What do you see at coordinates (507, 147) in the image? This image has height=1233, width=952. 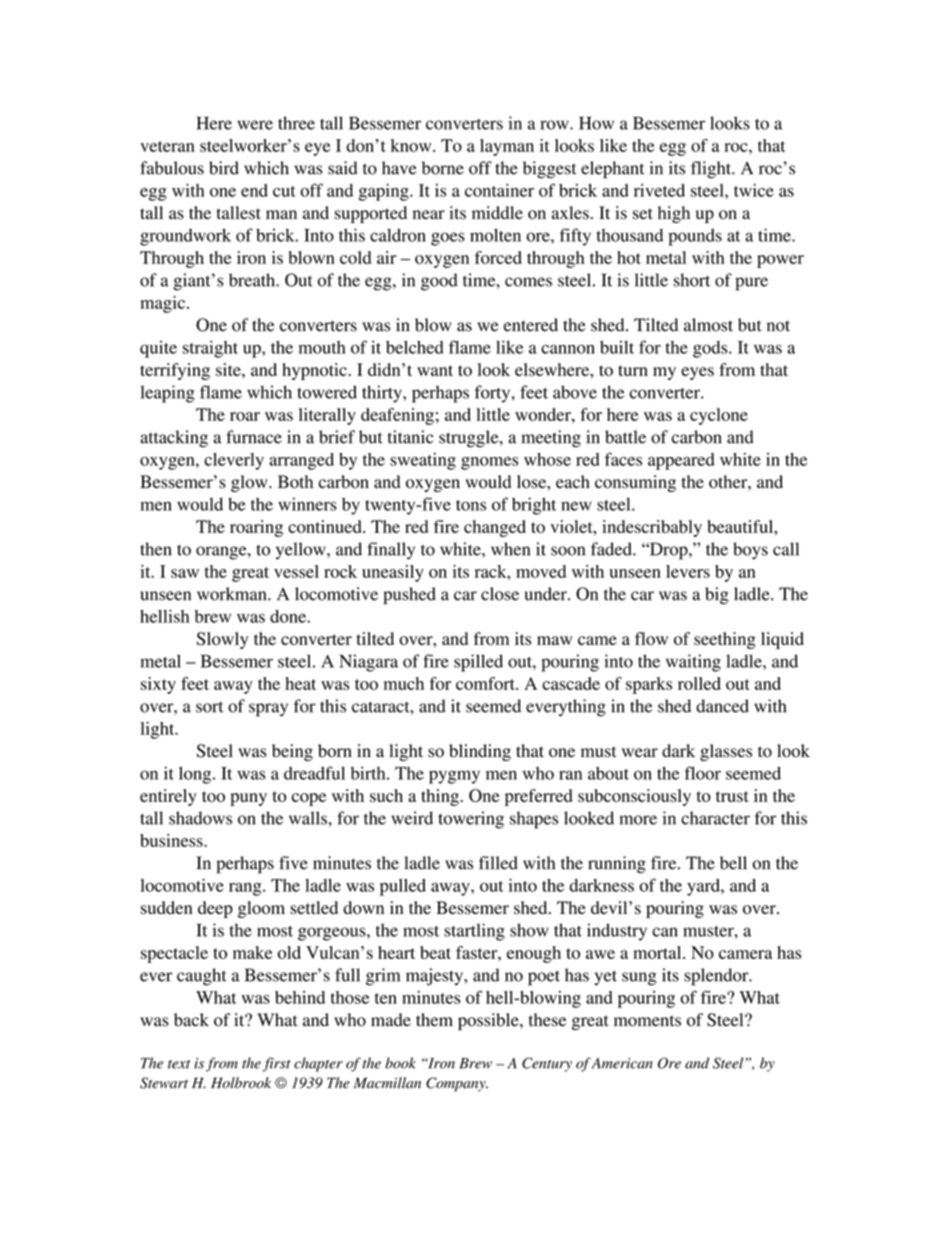 I see `layman` at bounding box center [507, 147].
